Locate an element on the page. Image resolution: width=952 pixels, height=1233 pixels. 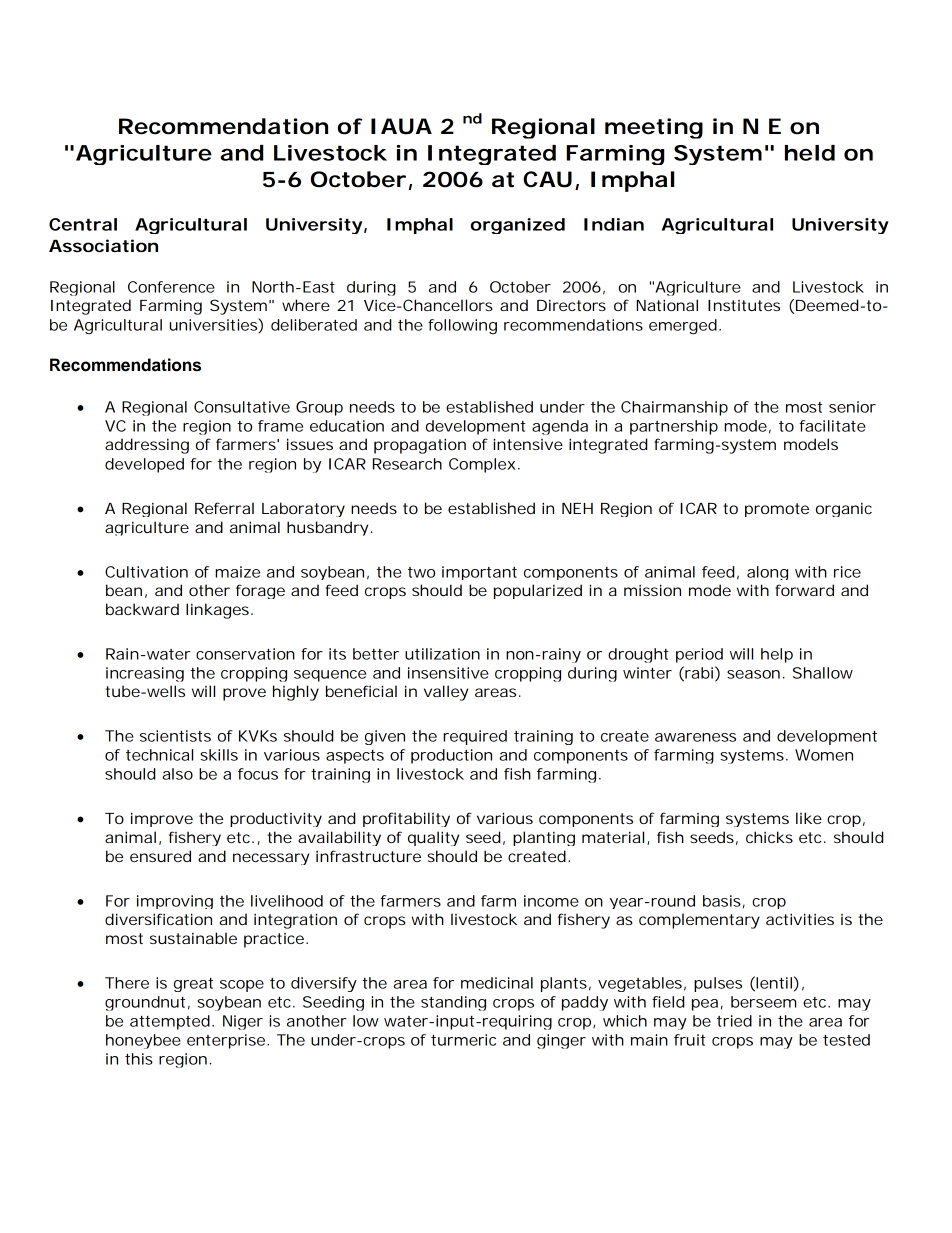
organized is located at coordinates (518, 226).
